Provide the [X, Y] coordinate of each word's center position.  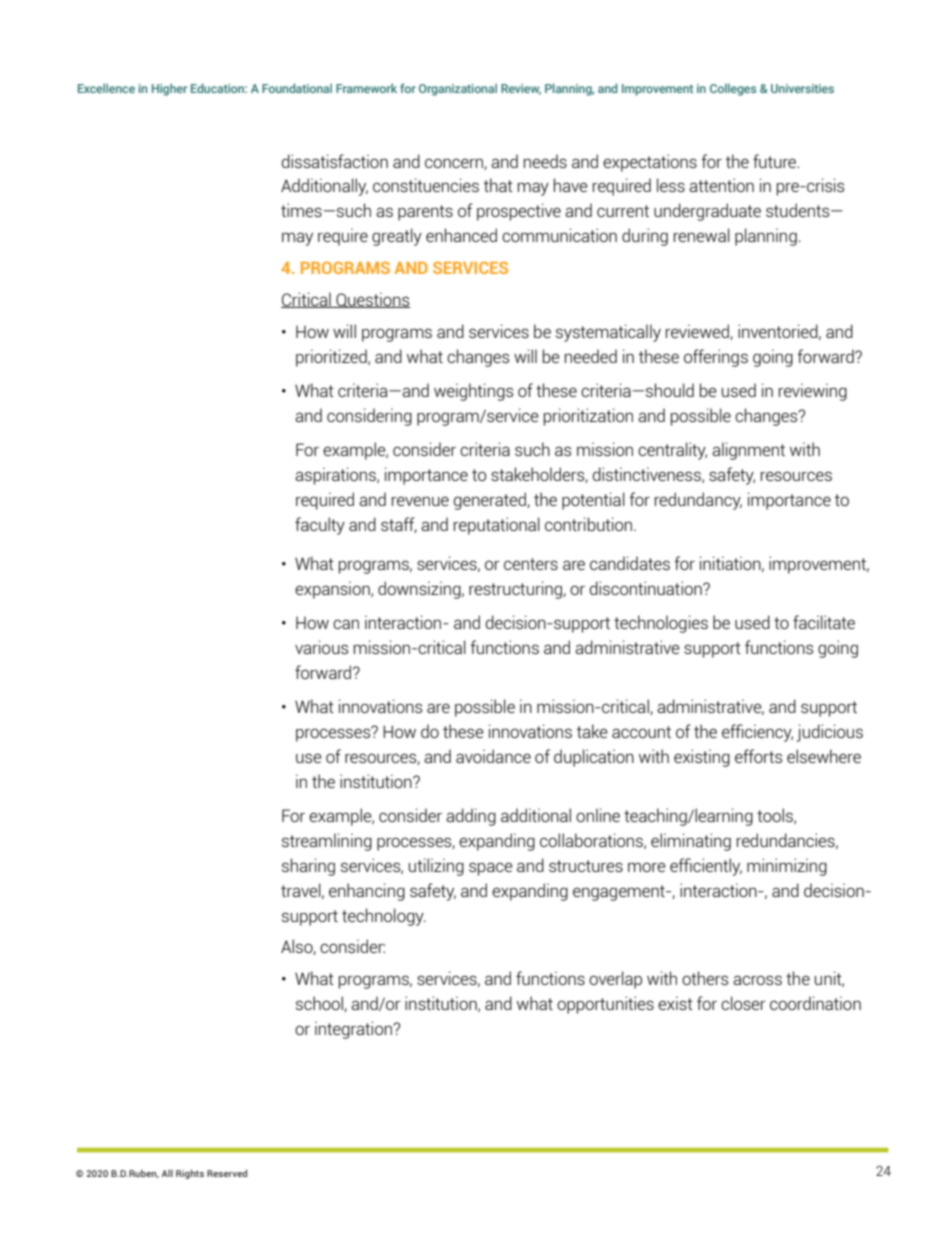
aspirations [336, 476]
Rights [190, 1174]
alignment [748, 451]
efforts [758, 756]
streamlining [327, 842]
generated [491, 501]
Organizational [458, 89]
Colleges [733, 89]
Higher [169, 89]
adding [471, 817]
